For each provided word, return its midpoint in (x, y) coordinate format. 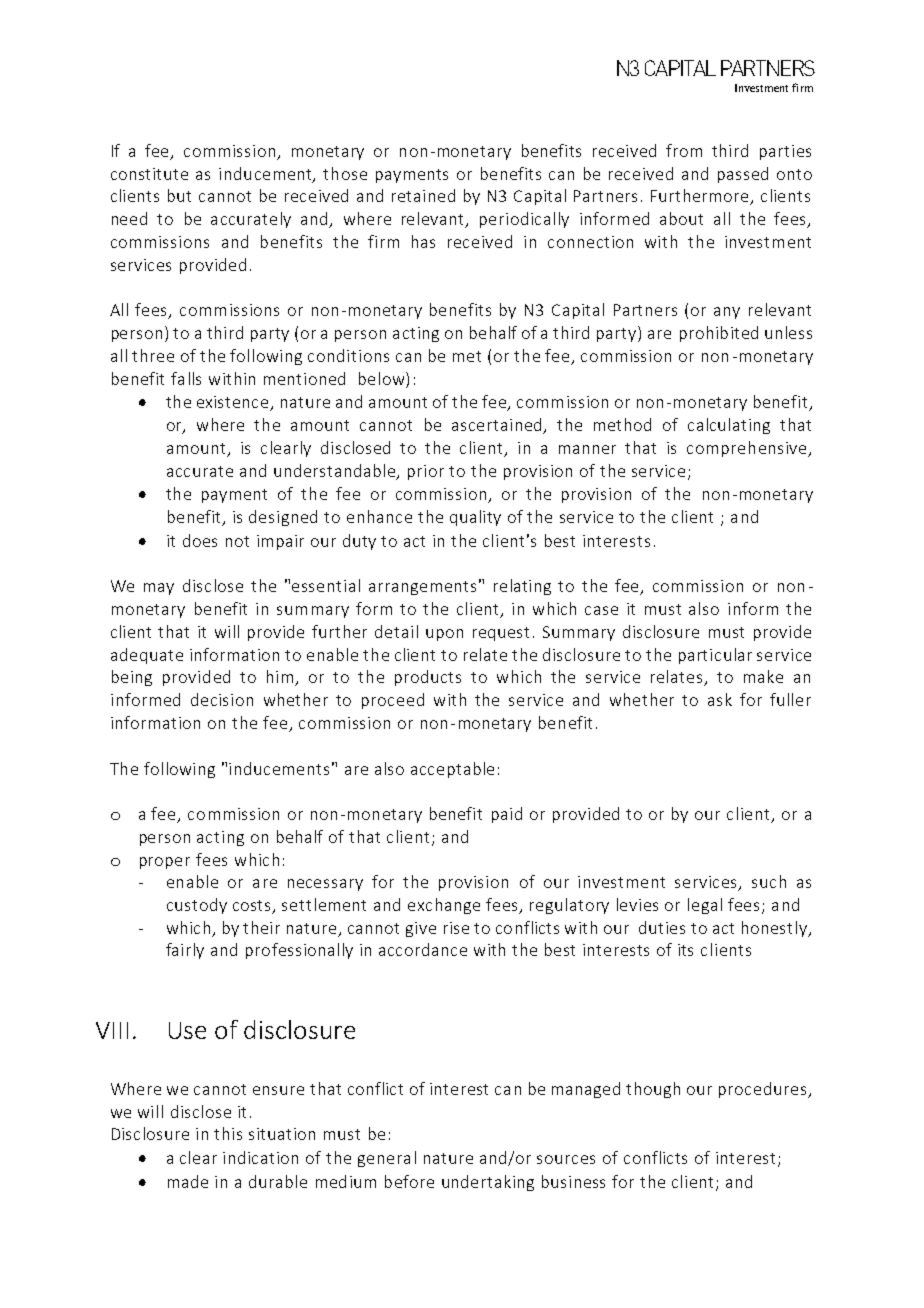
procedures (764, 1090)
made (188, 1181)
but (179, 195)
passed (743, 175)
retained (423, 195)
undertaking (488, 1183)
